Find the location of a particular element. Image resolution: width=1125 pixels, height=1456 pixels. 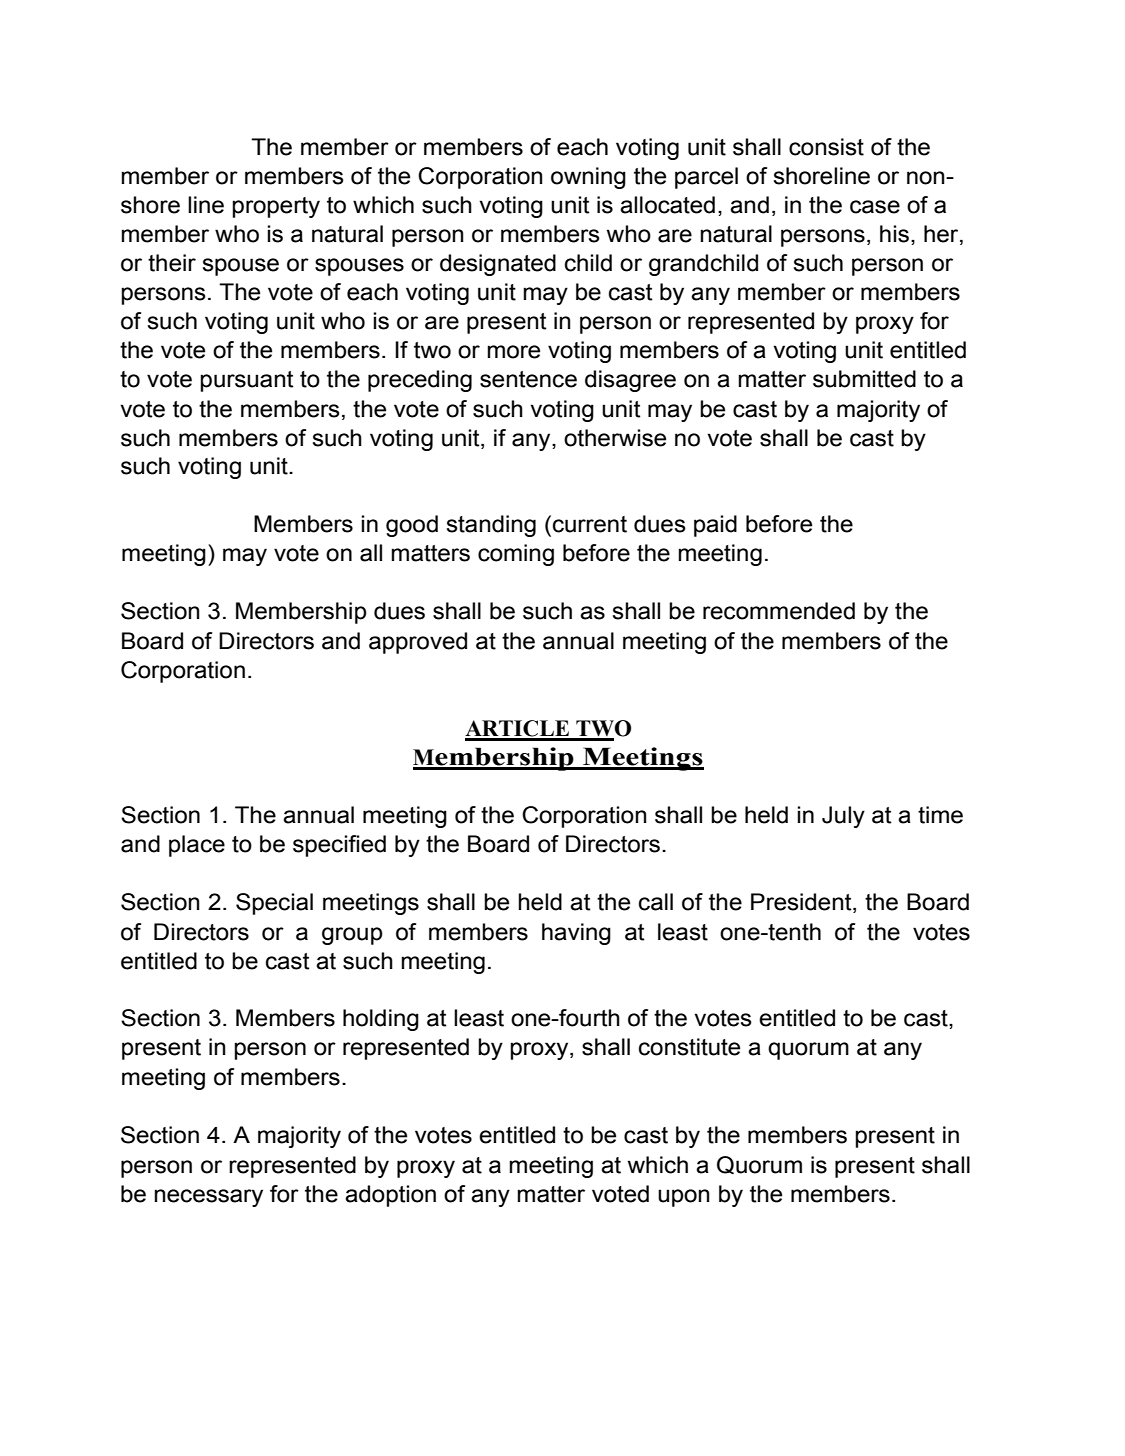

case is located at coordinates (875, 207).
